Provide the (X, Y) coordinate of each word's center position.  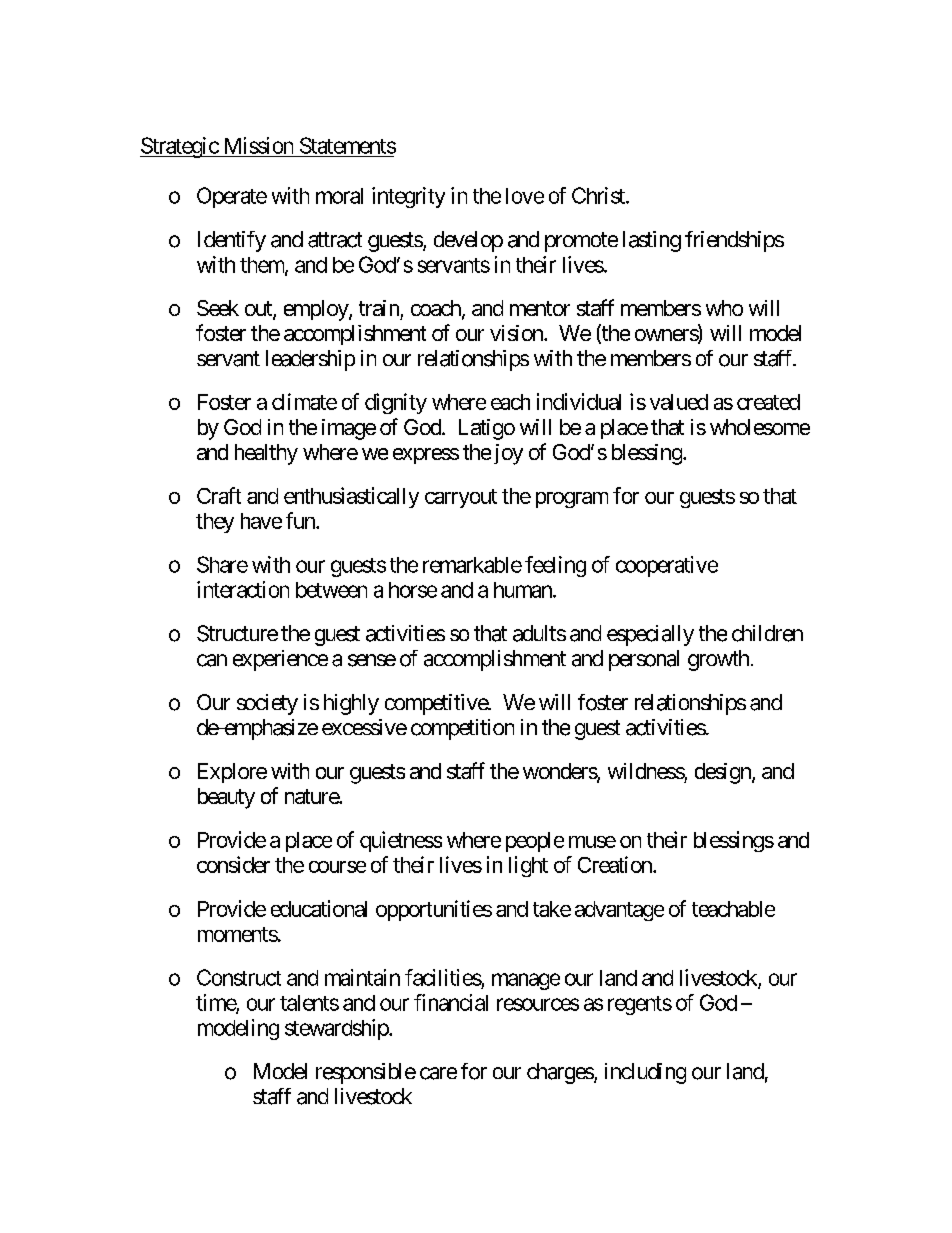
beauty (226, 798)
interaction (243, 589)
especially (650, 635)
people (535, 842)
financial (451, 1002)
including (645, 1073)
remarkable (472, 565)
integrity (408, 197)
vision (517, 333)
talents (309, 1003)
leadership (310, 360)
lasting (652, 241)
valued (679, 402)
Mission (259, 145)
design (724, 773)
